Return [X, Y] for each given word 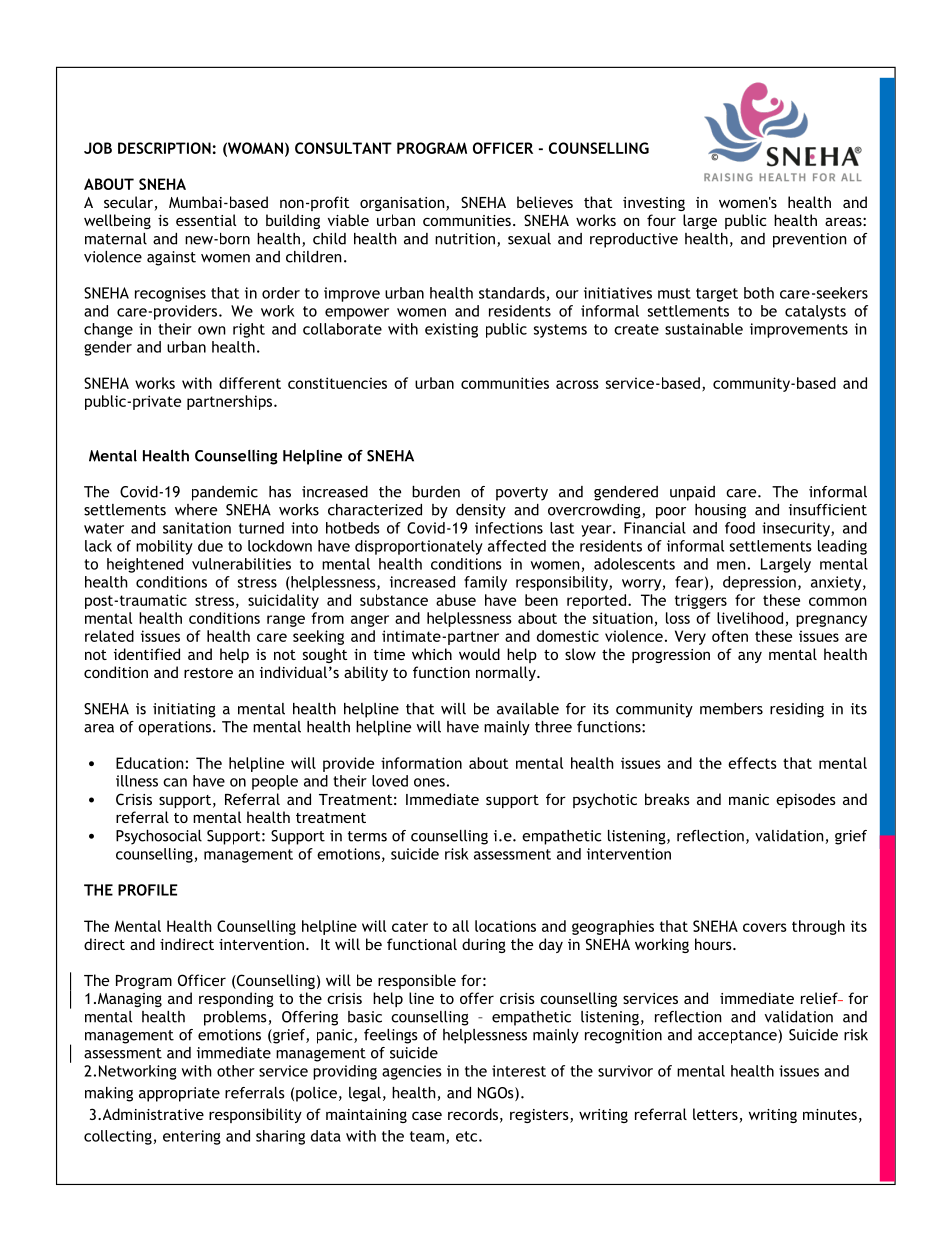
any [750, 657]
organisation [403, 204]
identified [147, 654]
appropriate [179, 1094]
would [479, 654]
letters [716, 1115]
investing [654, 204]
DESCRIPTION [164, 148]
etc [468, 1136]
